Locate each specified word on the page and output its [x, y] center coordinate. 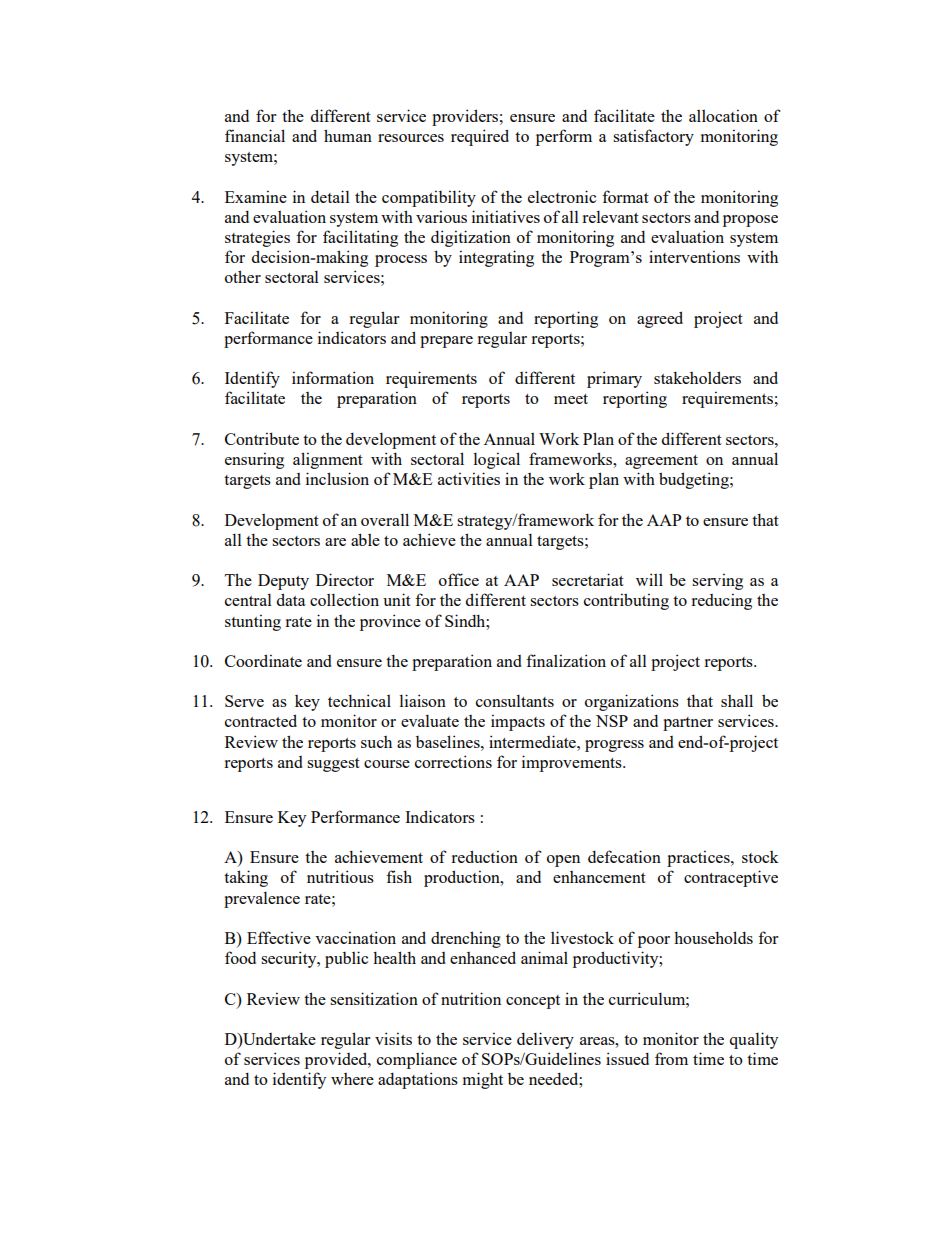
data [291, 599]
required [480, 137]
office [459, 579]
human [348, 135]
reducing [721, 601]
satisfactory [653, 137]
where [352, 1079]
